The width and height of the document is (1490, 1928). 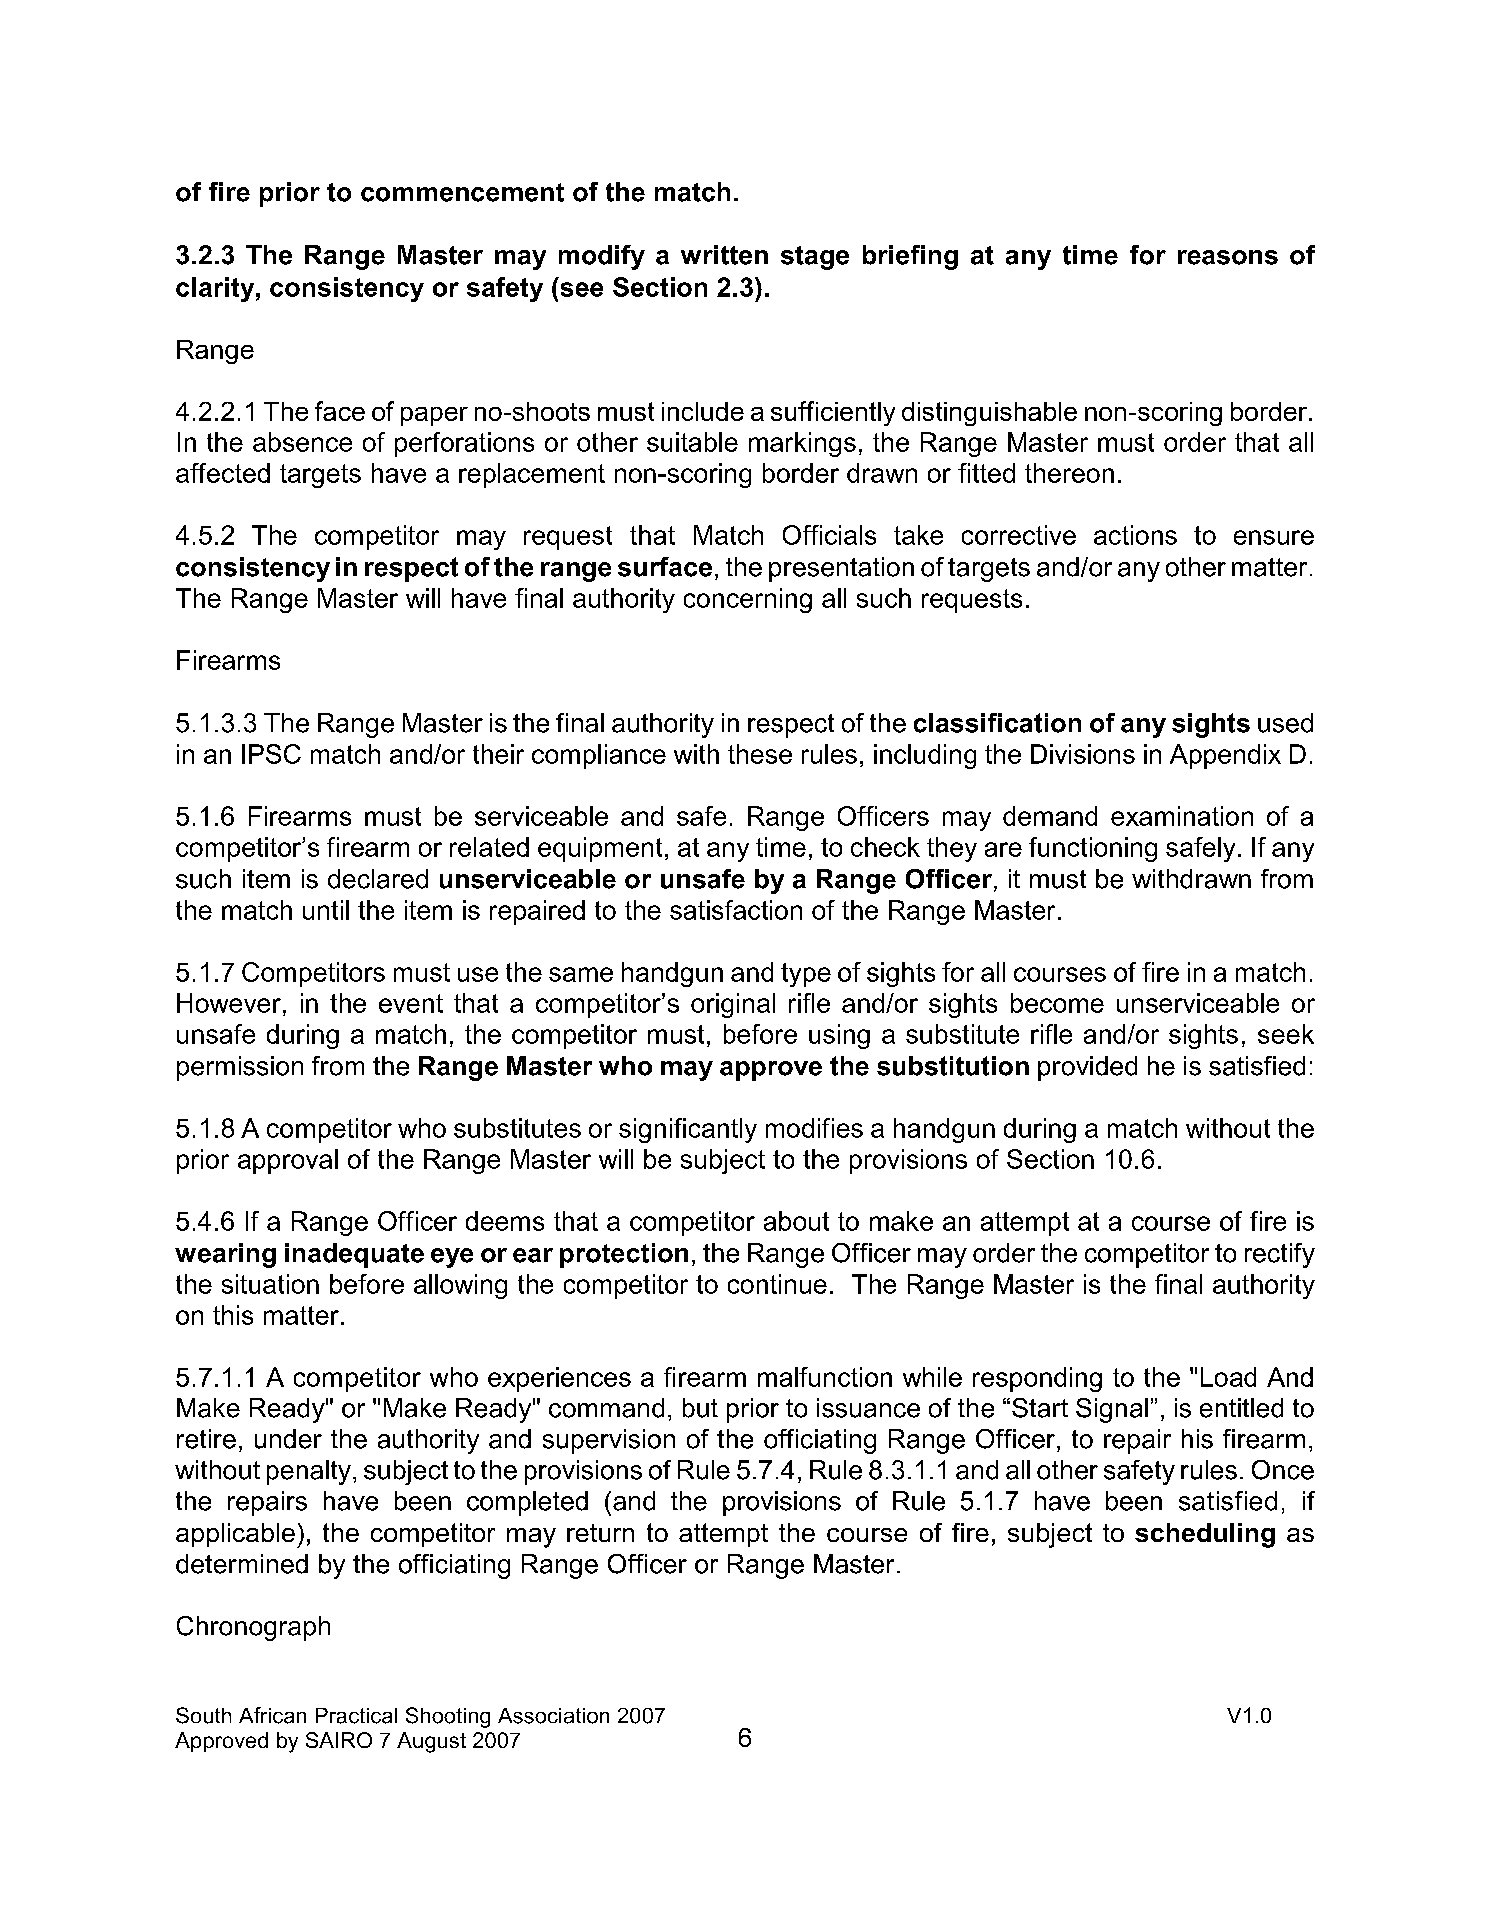 What do you see at coordinates (462, 192) in the document?
I see `commencement` at bounding box center [462, 192].
